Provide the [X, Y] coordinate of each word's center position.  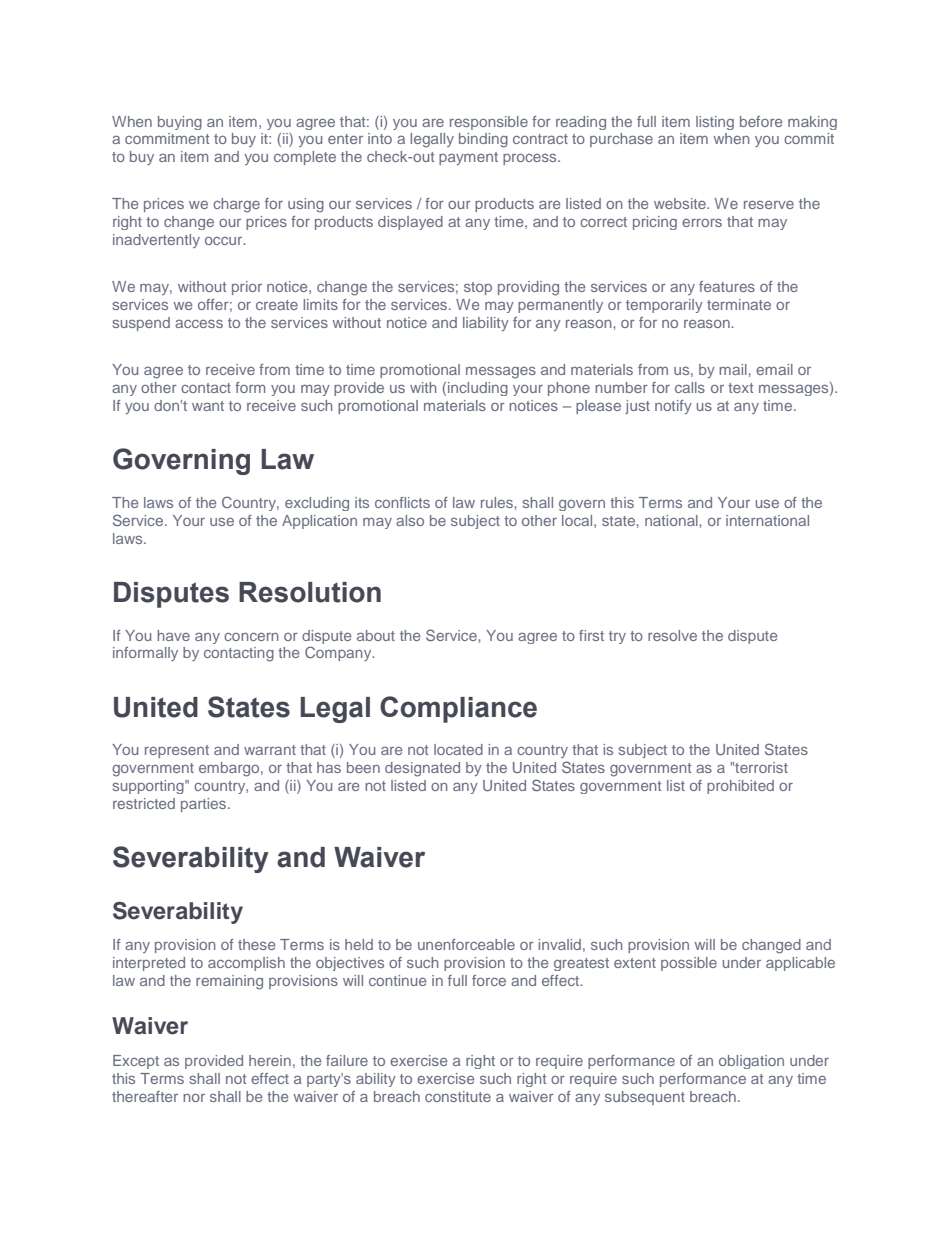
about [376, 635]
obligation [751, 1062]
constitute [458, 1096]
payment [468, 158]
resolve [672, 635]
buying [180, 123]
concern [251, 637]
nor [194, 1098]
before [761, 121]
